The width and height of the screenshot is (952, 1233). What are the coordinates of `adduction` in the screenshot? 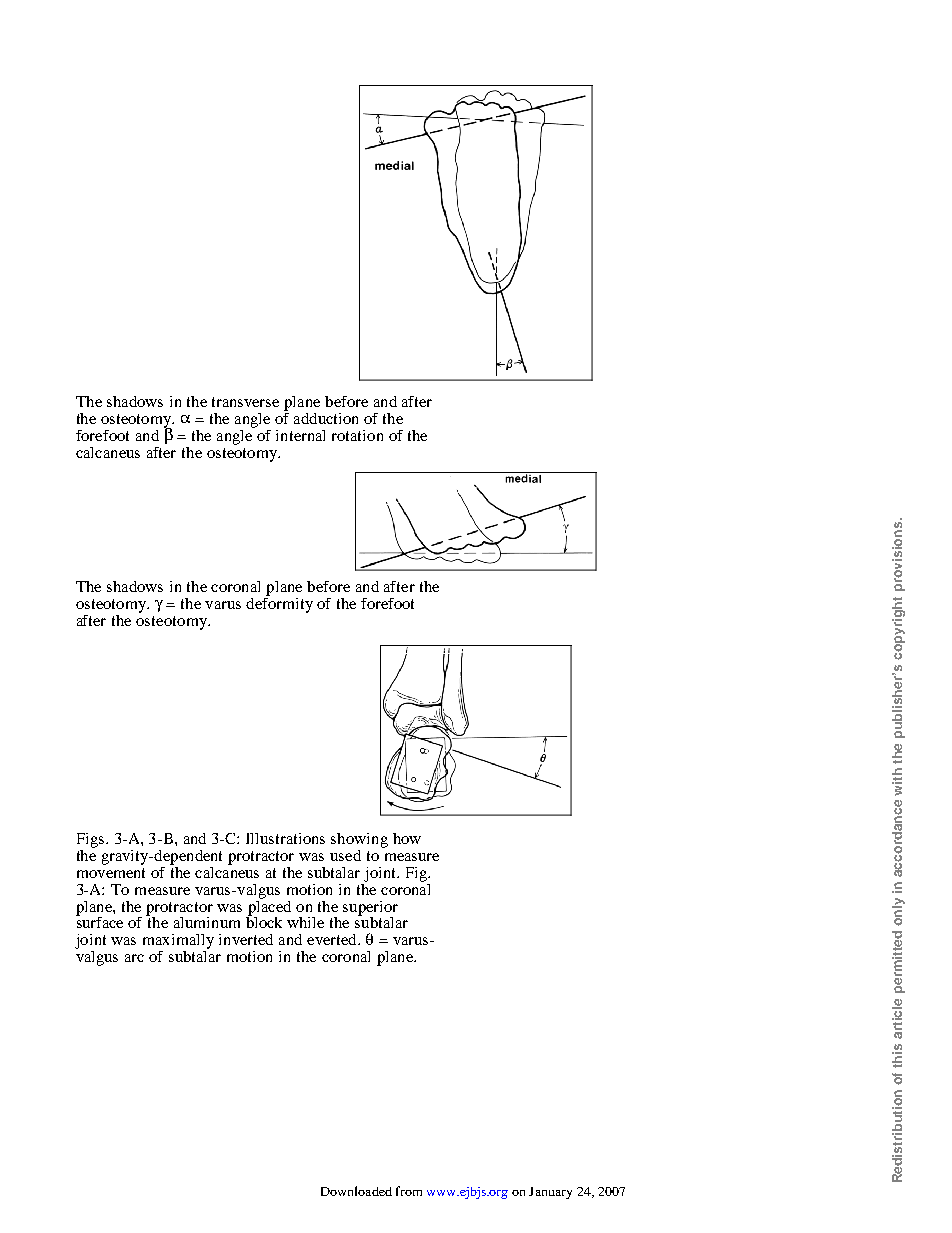 It's located at (326, 418).
